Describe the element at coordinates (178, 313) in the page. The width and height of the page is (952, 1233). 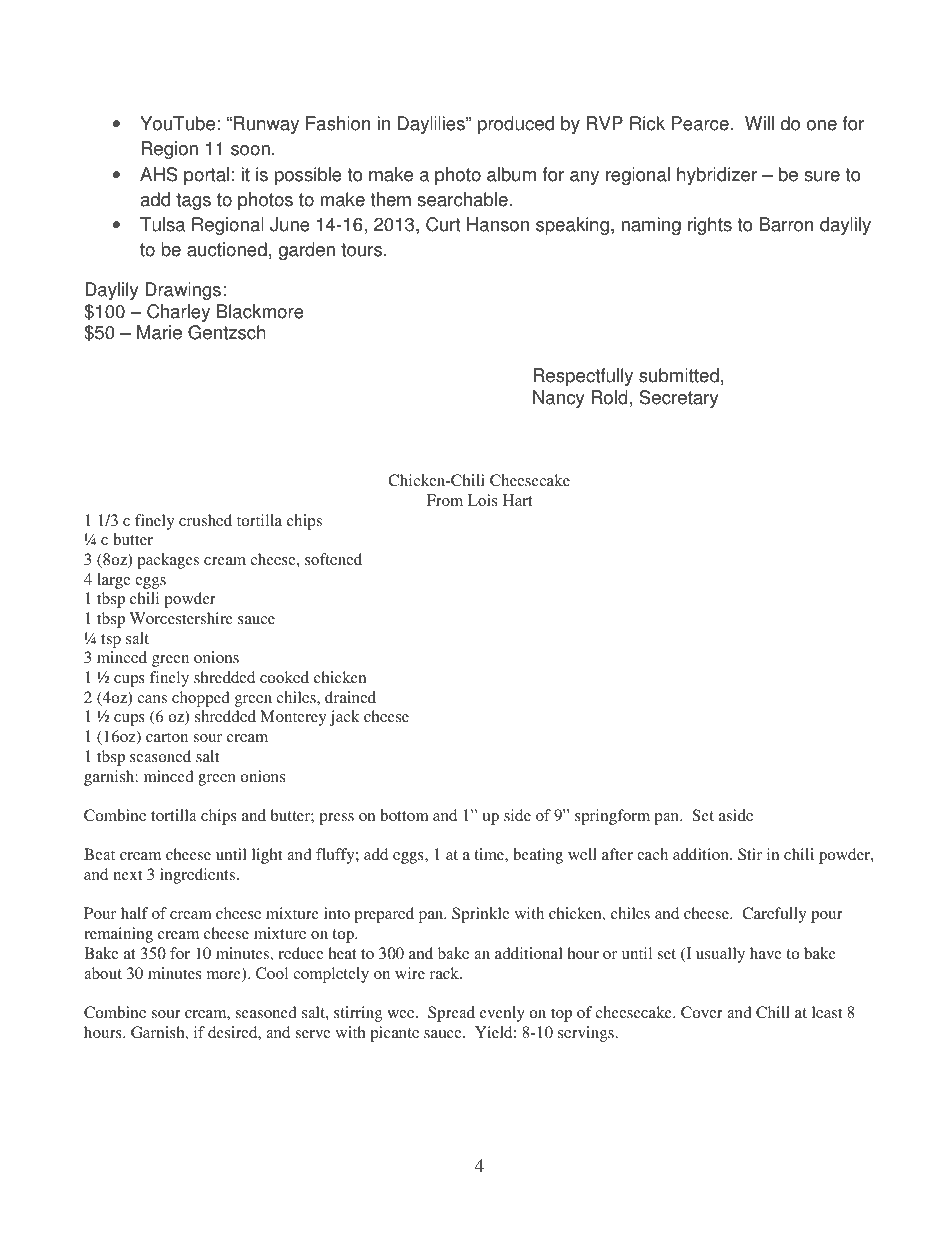
I see `Charley` at that location.
